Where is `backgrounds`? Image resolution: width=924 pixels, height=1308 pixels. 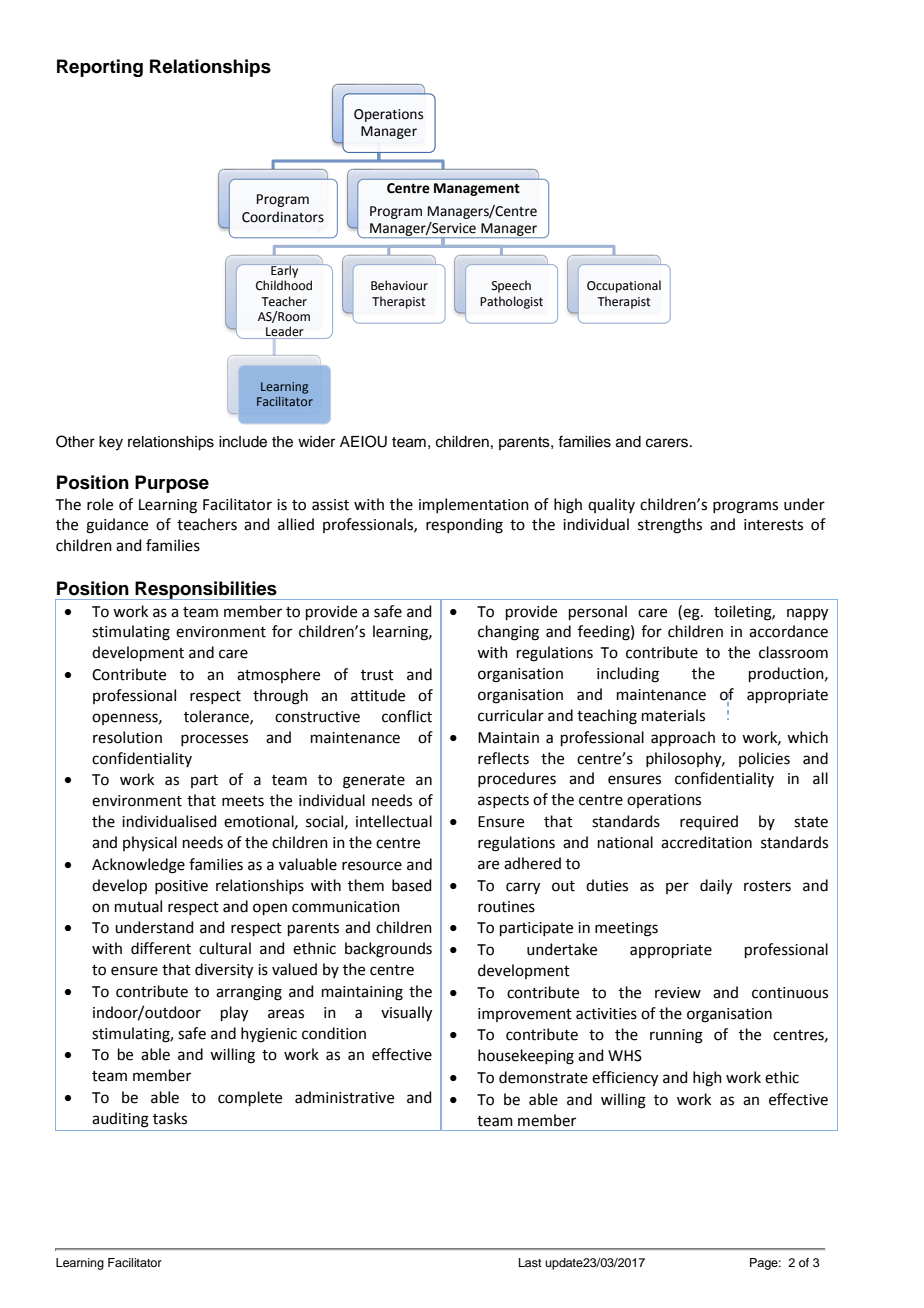 backgrounds is located at coordinates (388, 950).
